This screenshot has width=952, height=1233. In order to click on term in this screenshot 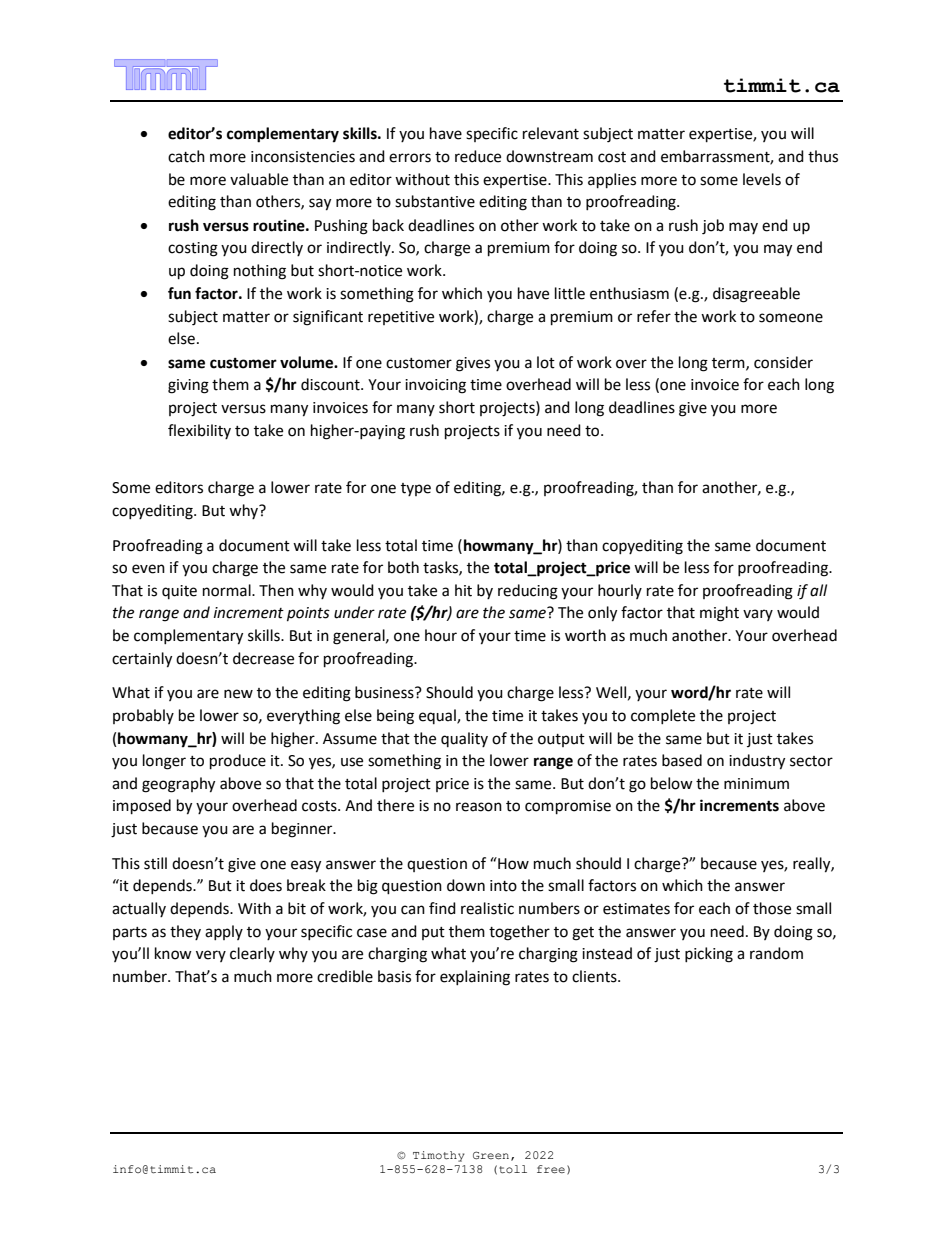, I will do `click(729, 364)`.
